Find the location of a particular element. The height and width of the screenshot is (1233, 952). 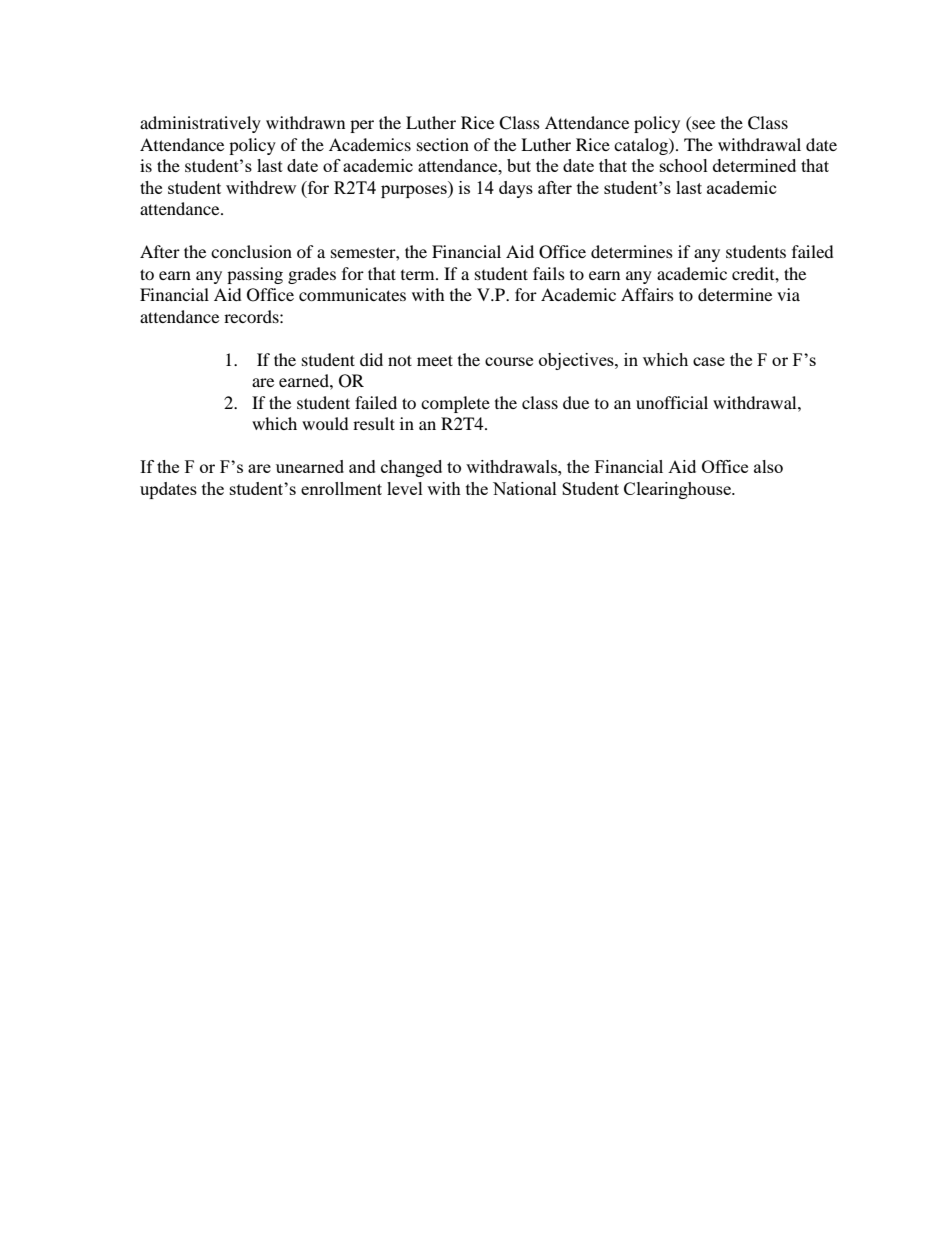

see is located at coordinates (702, 126).
